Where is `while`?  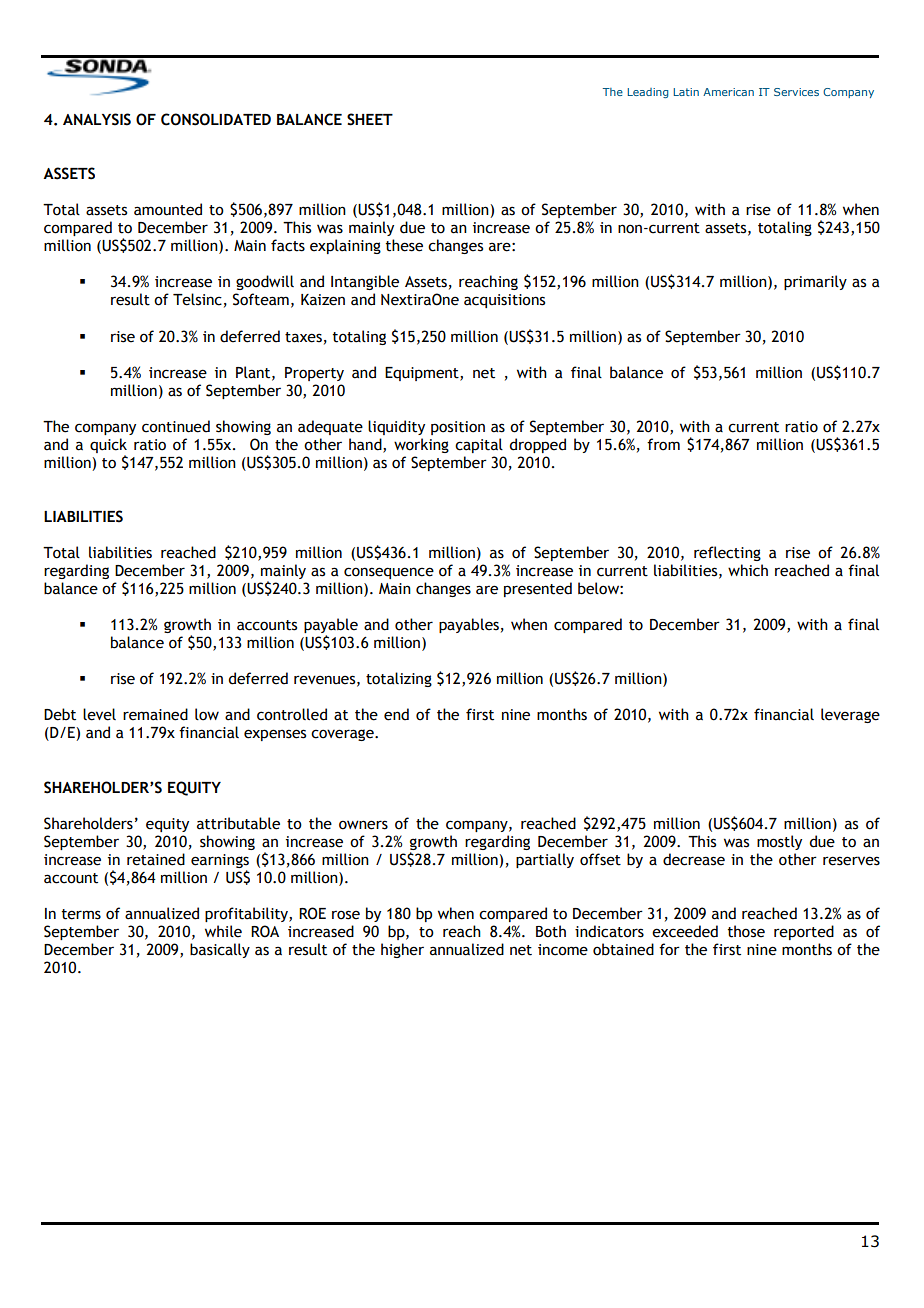
while is located at coordinates (223, 931).
